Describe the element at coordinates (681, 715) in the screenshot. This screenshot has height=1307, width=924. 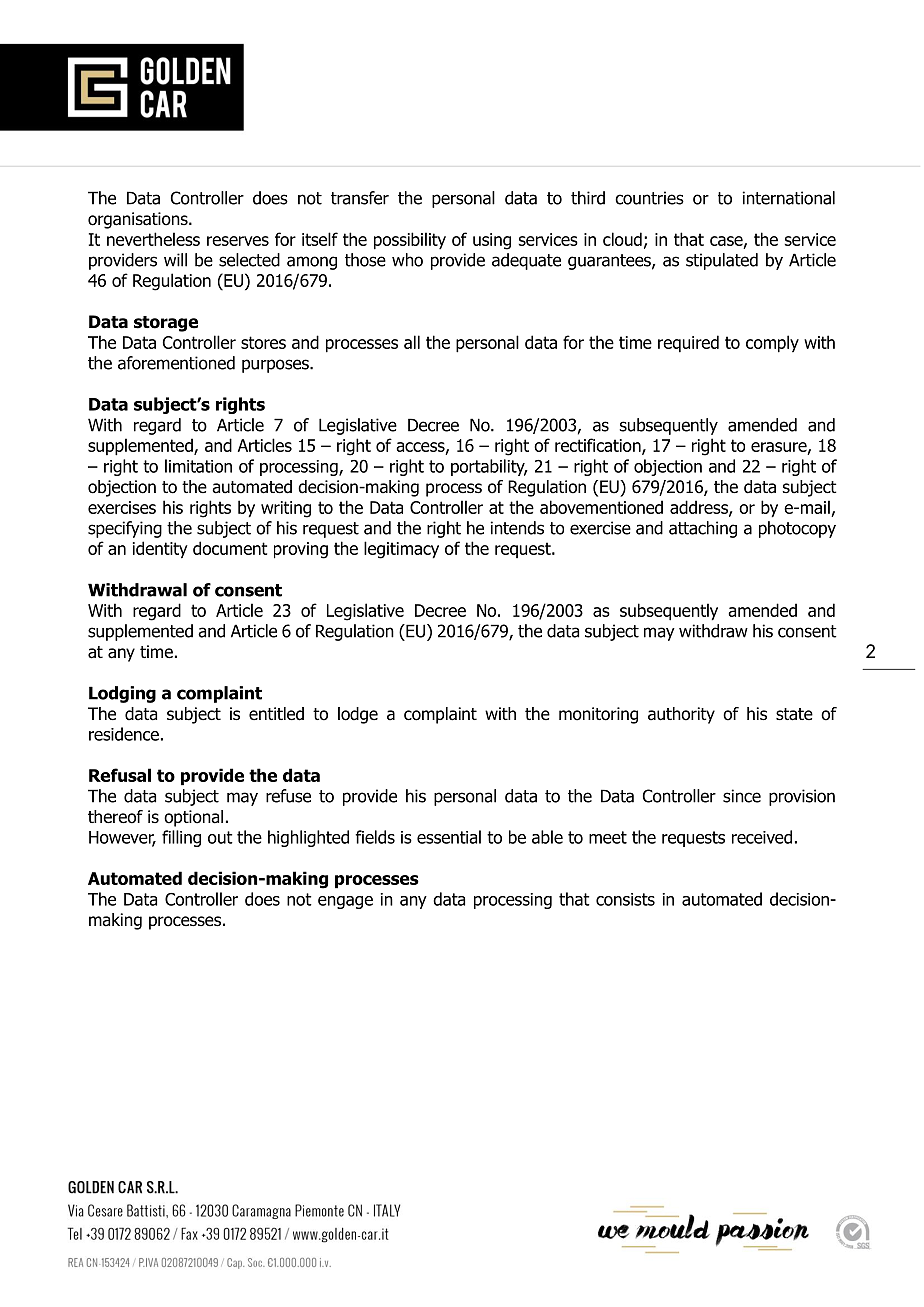
I see `authority` at that location.
